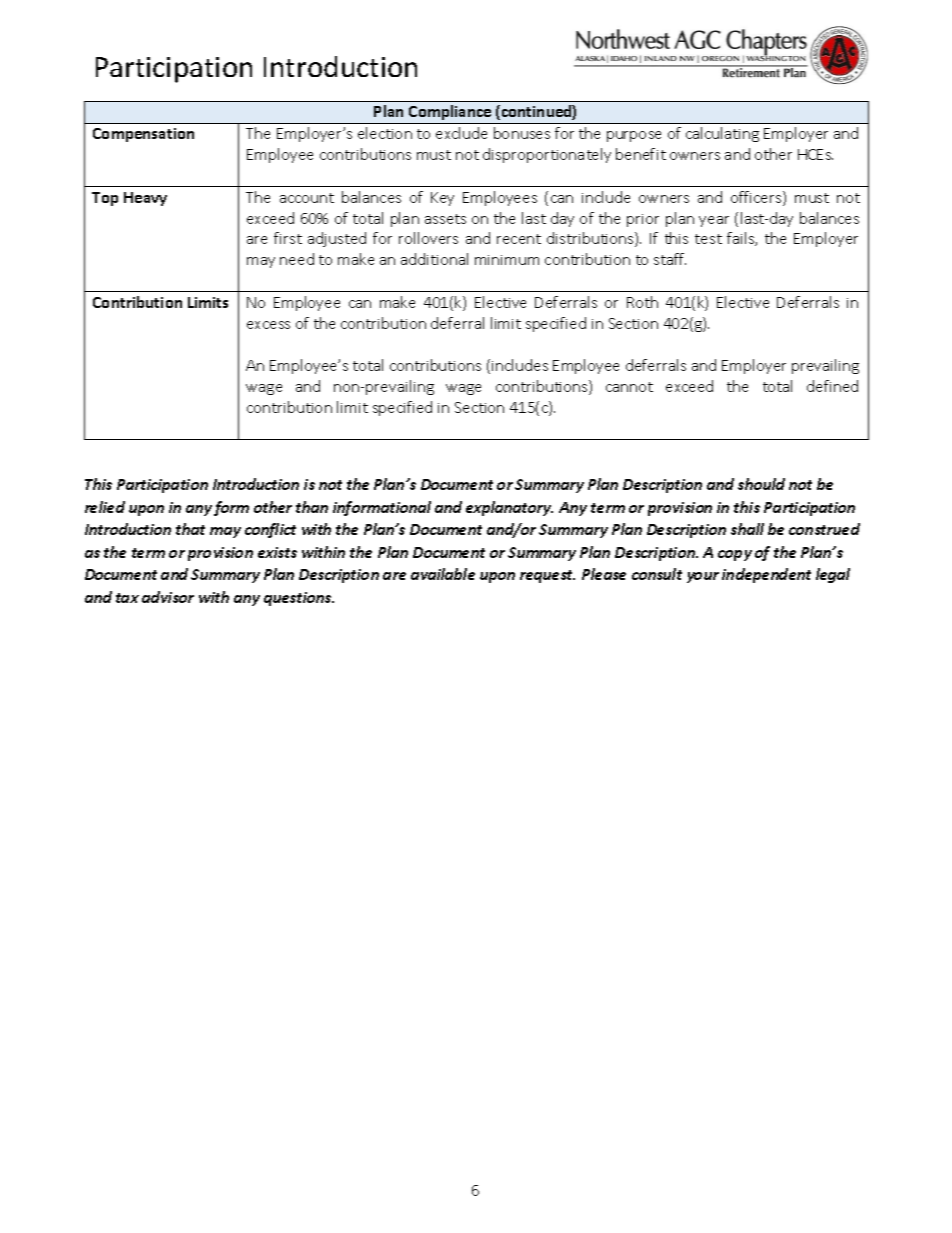 The image size is (952, 1233). Describe the element at coordinates (761, 484) in the image. I see `should` at that location.
